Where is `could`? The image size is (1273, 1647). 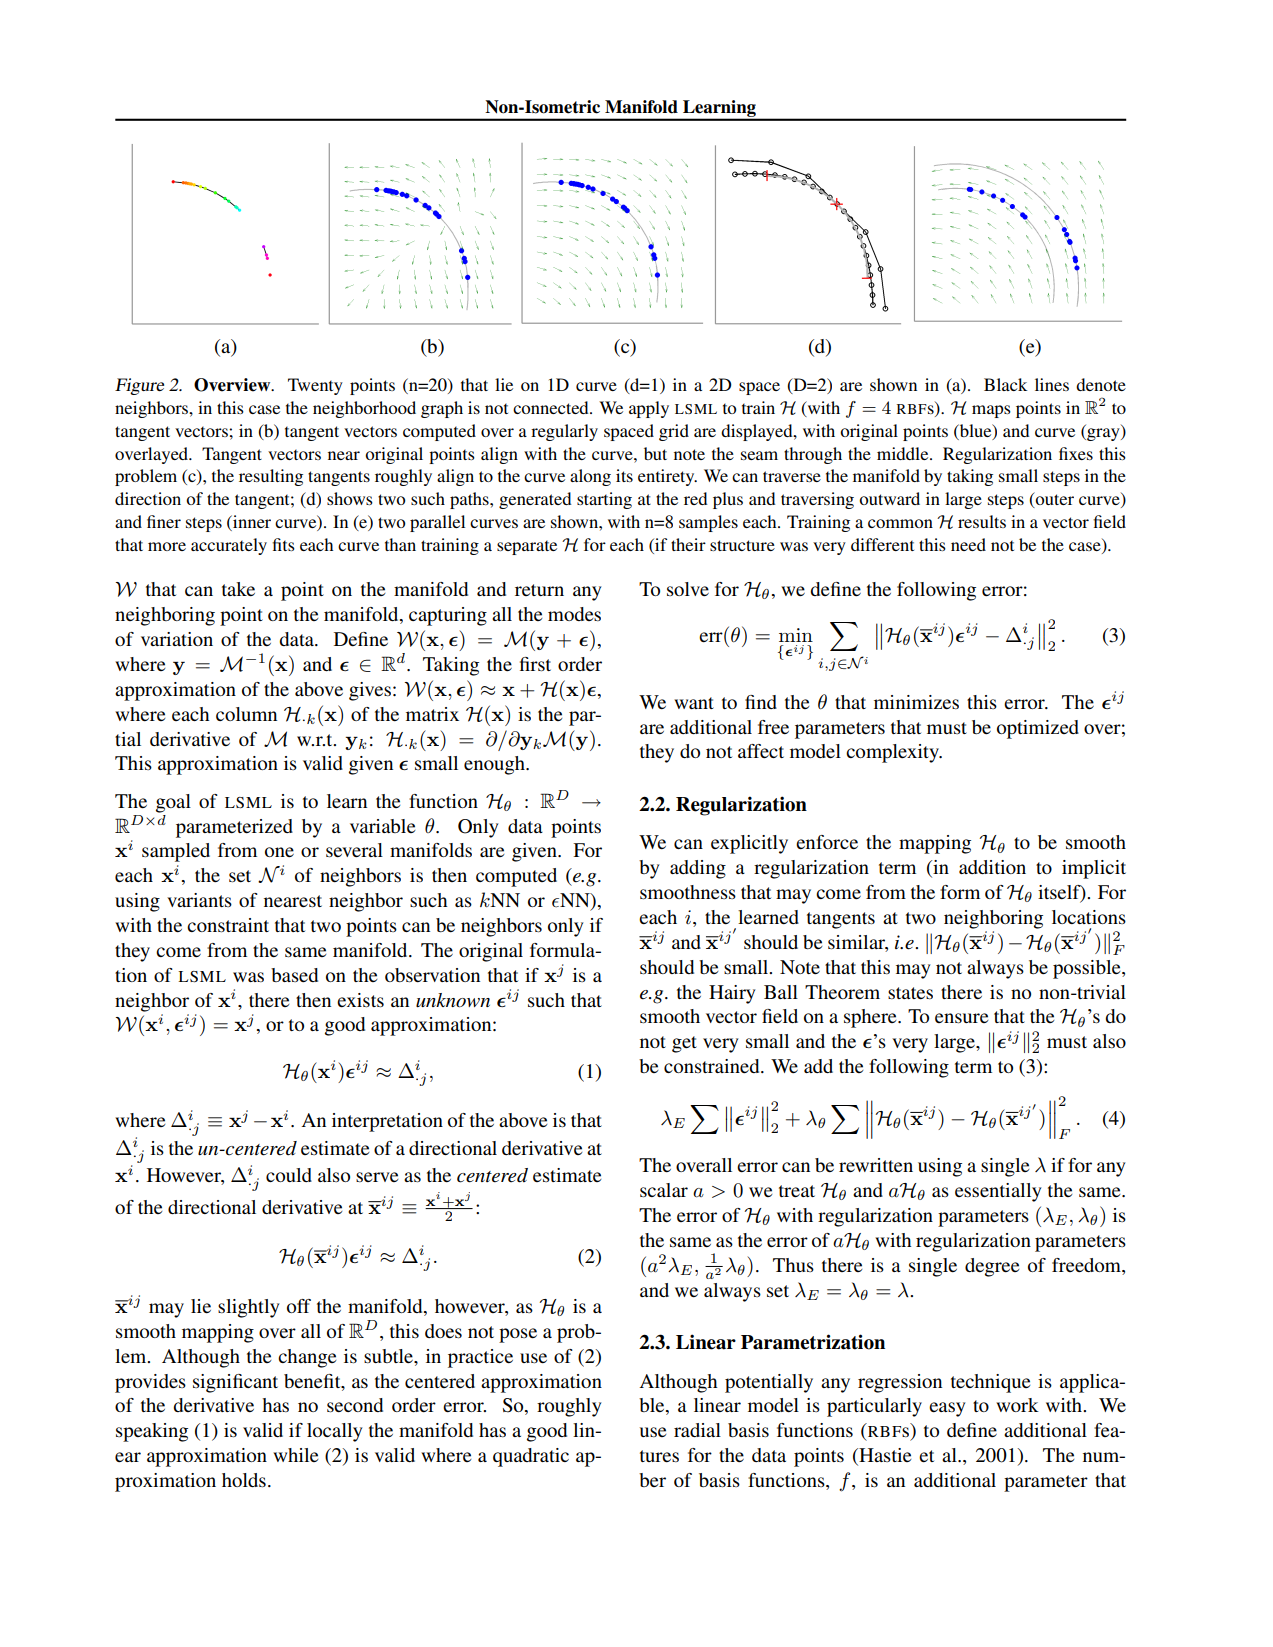
could is located at coordinates (289, 1175).
